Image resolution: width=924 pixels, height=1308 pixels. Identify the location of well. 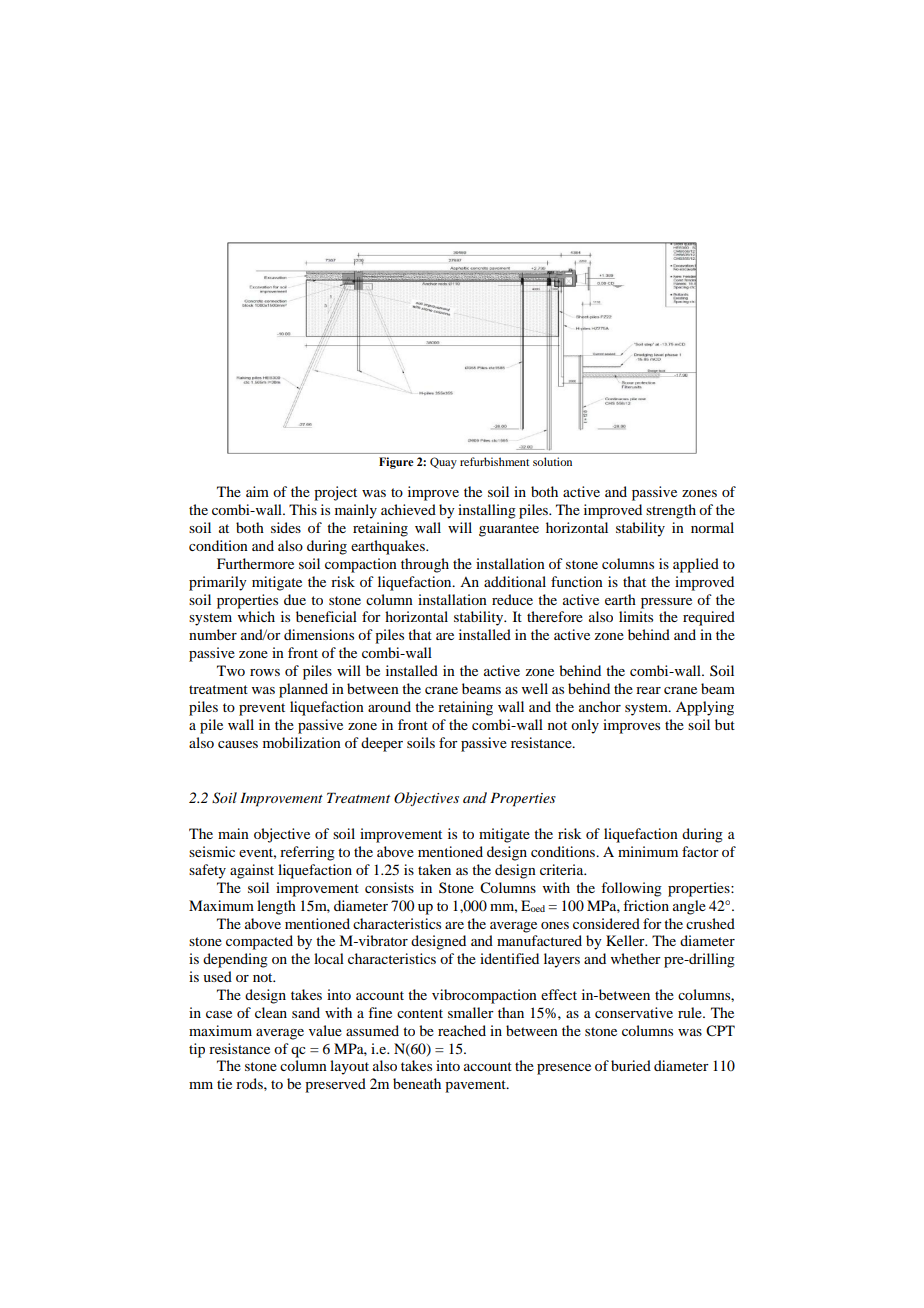
(535, 688).
